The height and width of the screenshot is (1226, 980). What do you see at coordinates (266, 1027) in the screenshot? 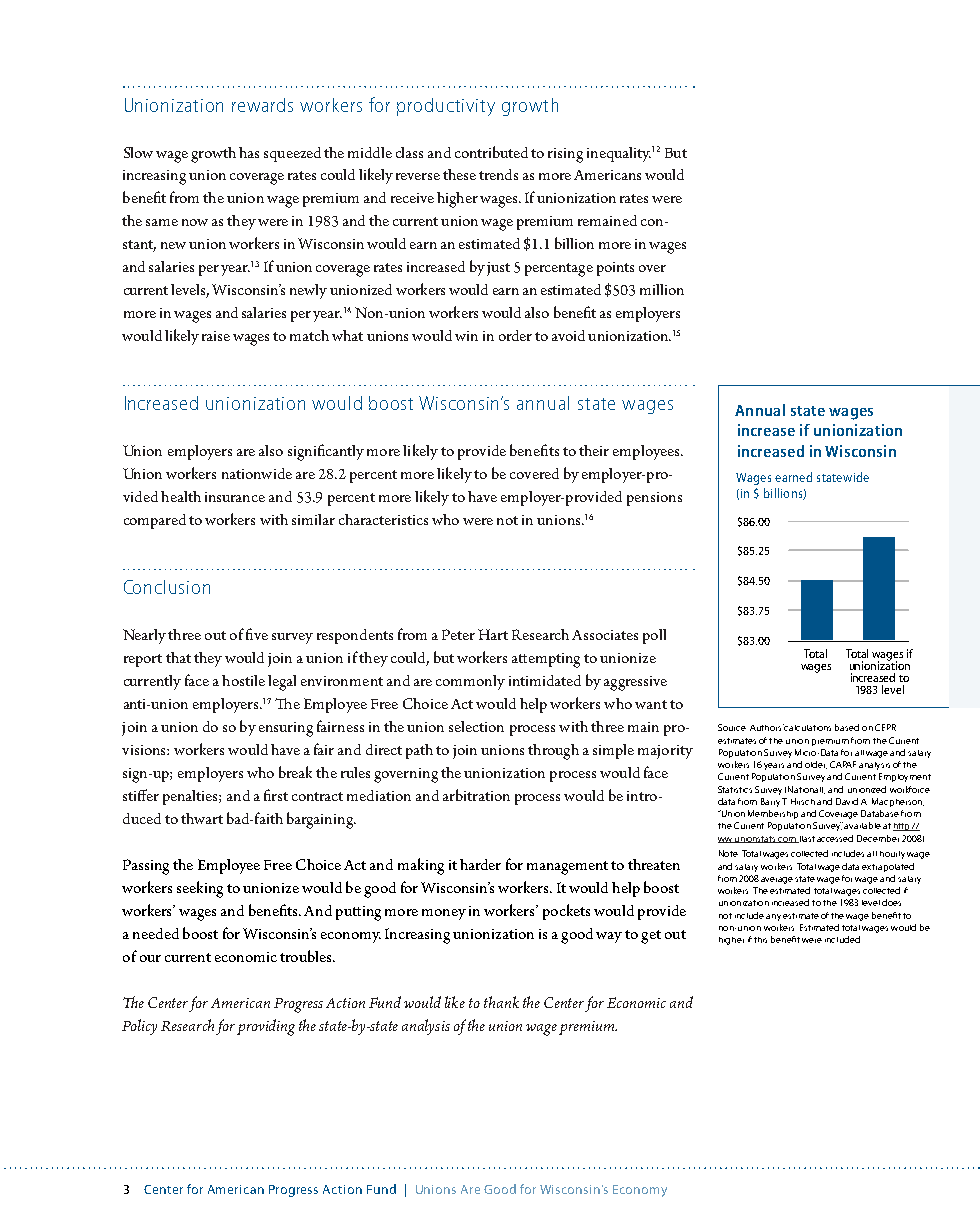
I see `providing` at bounding box center [266, 1027].
